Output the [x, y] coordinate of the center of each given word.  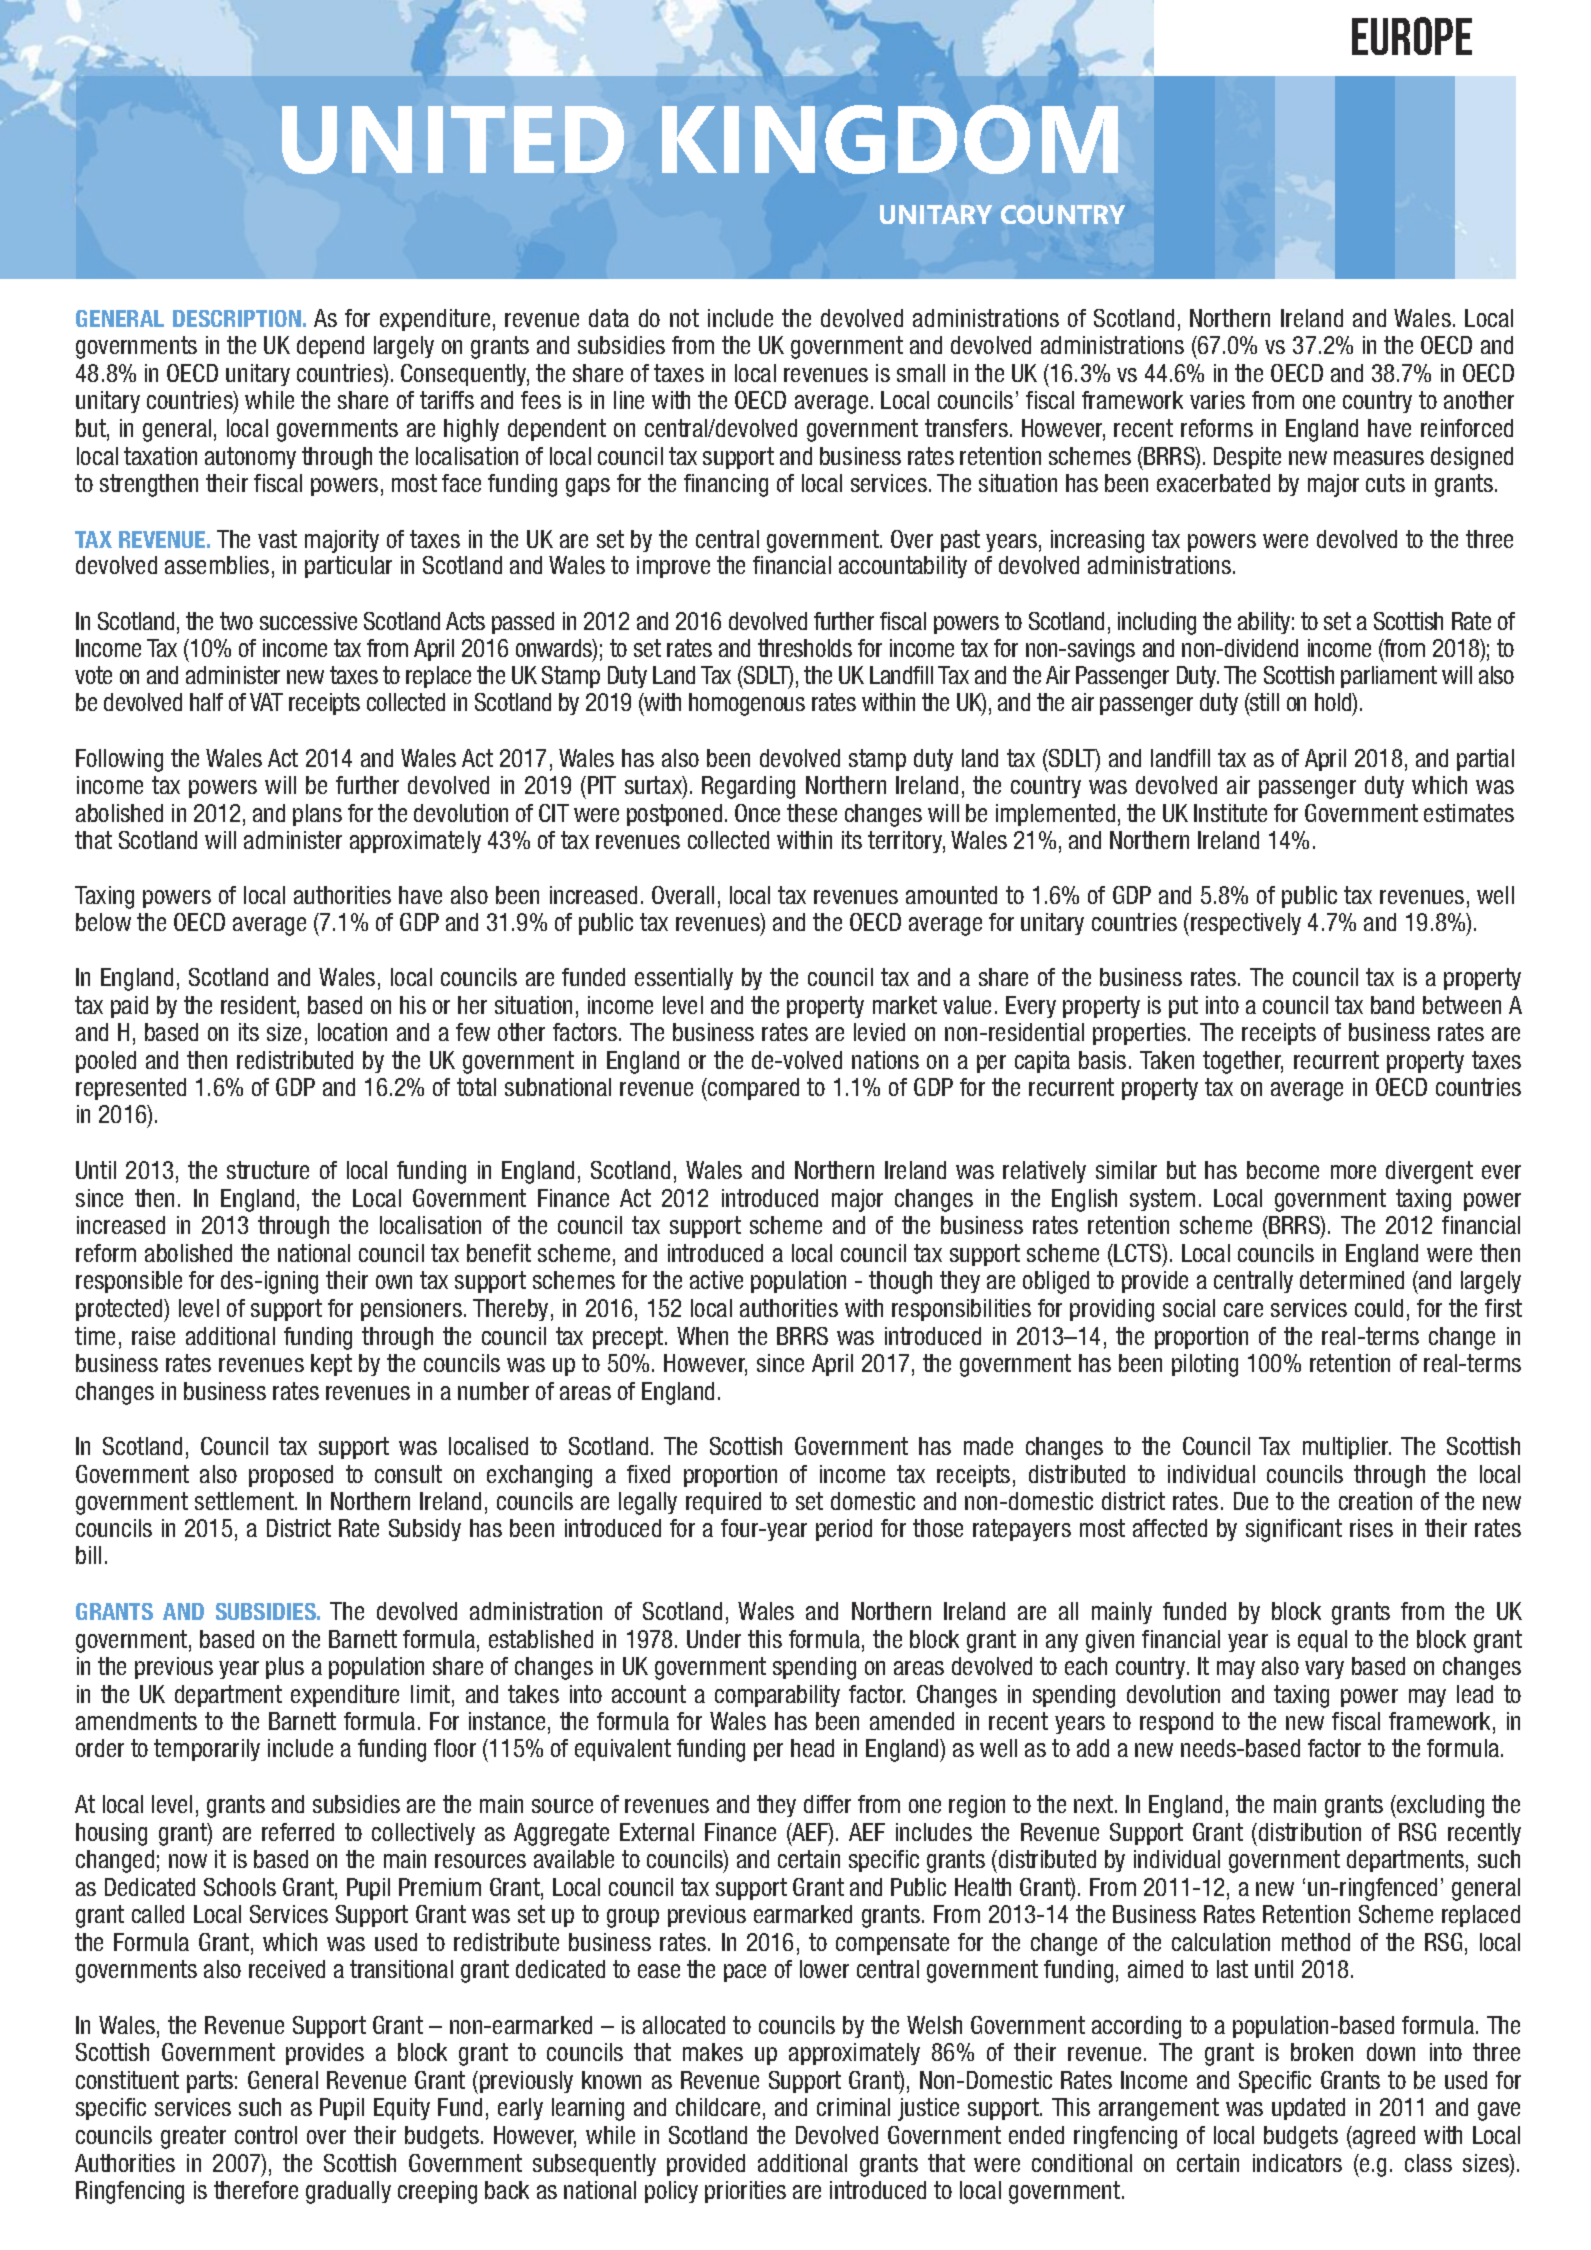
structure [268, 1170]
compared [752, 1089]
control [266, 2135]
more [1353, 1172]
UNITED [453, 140]
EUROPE [1412, 36]
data [609, 318]
